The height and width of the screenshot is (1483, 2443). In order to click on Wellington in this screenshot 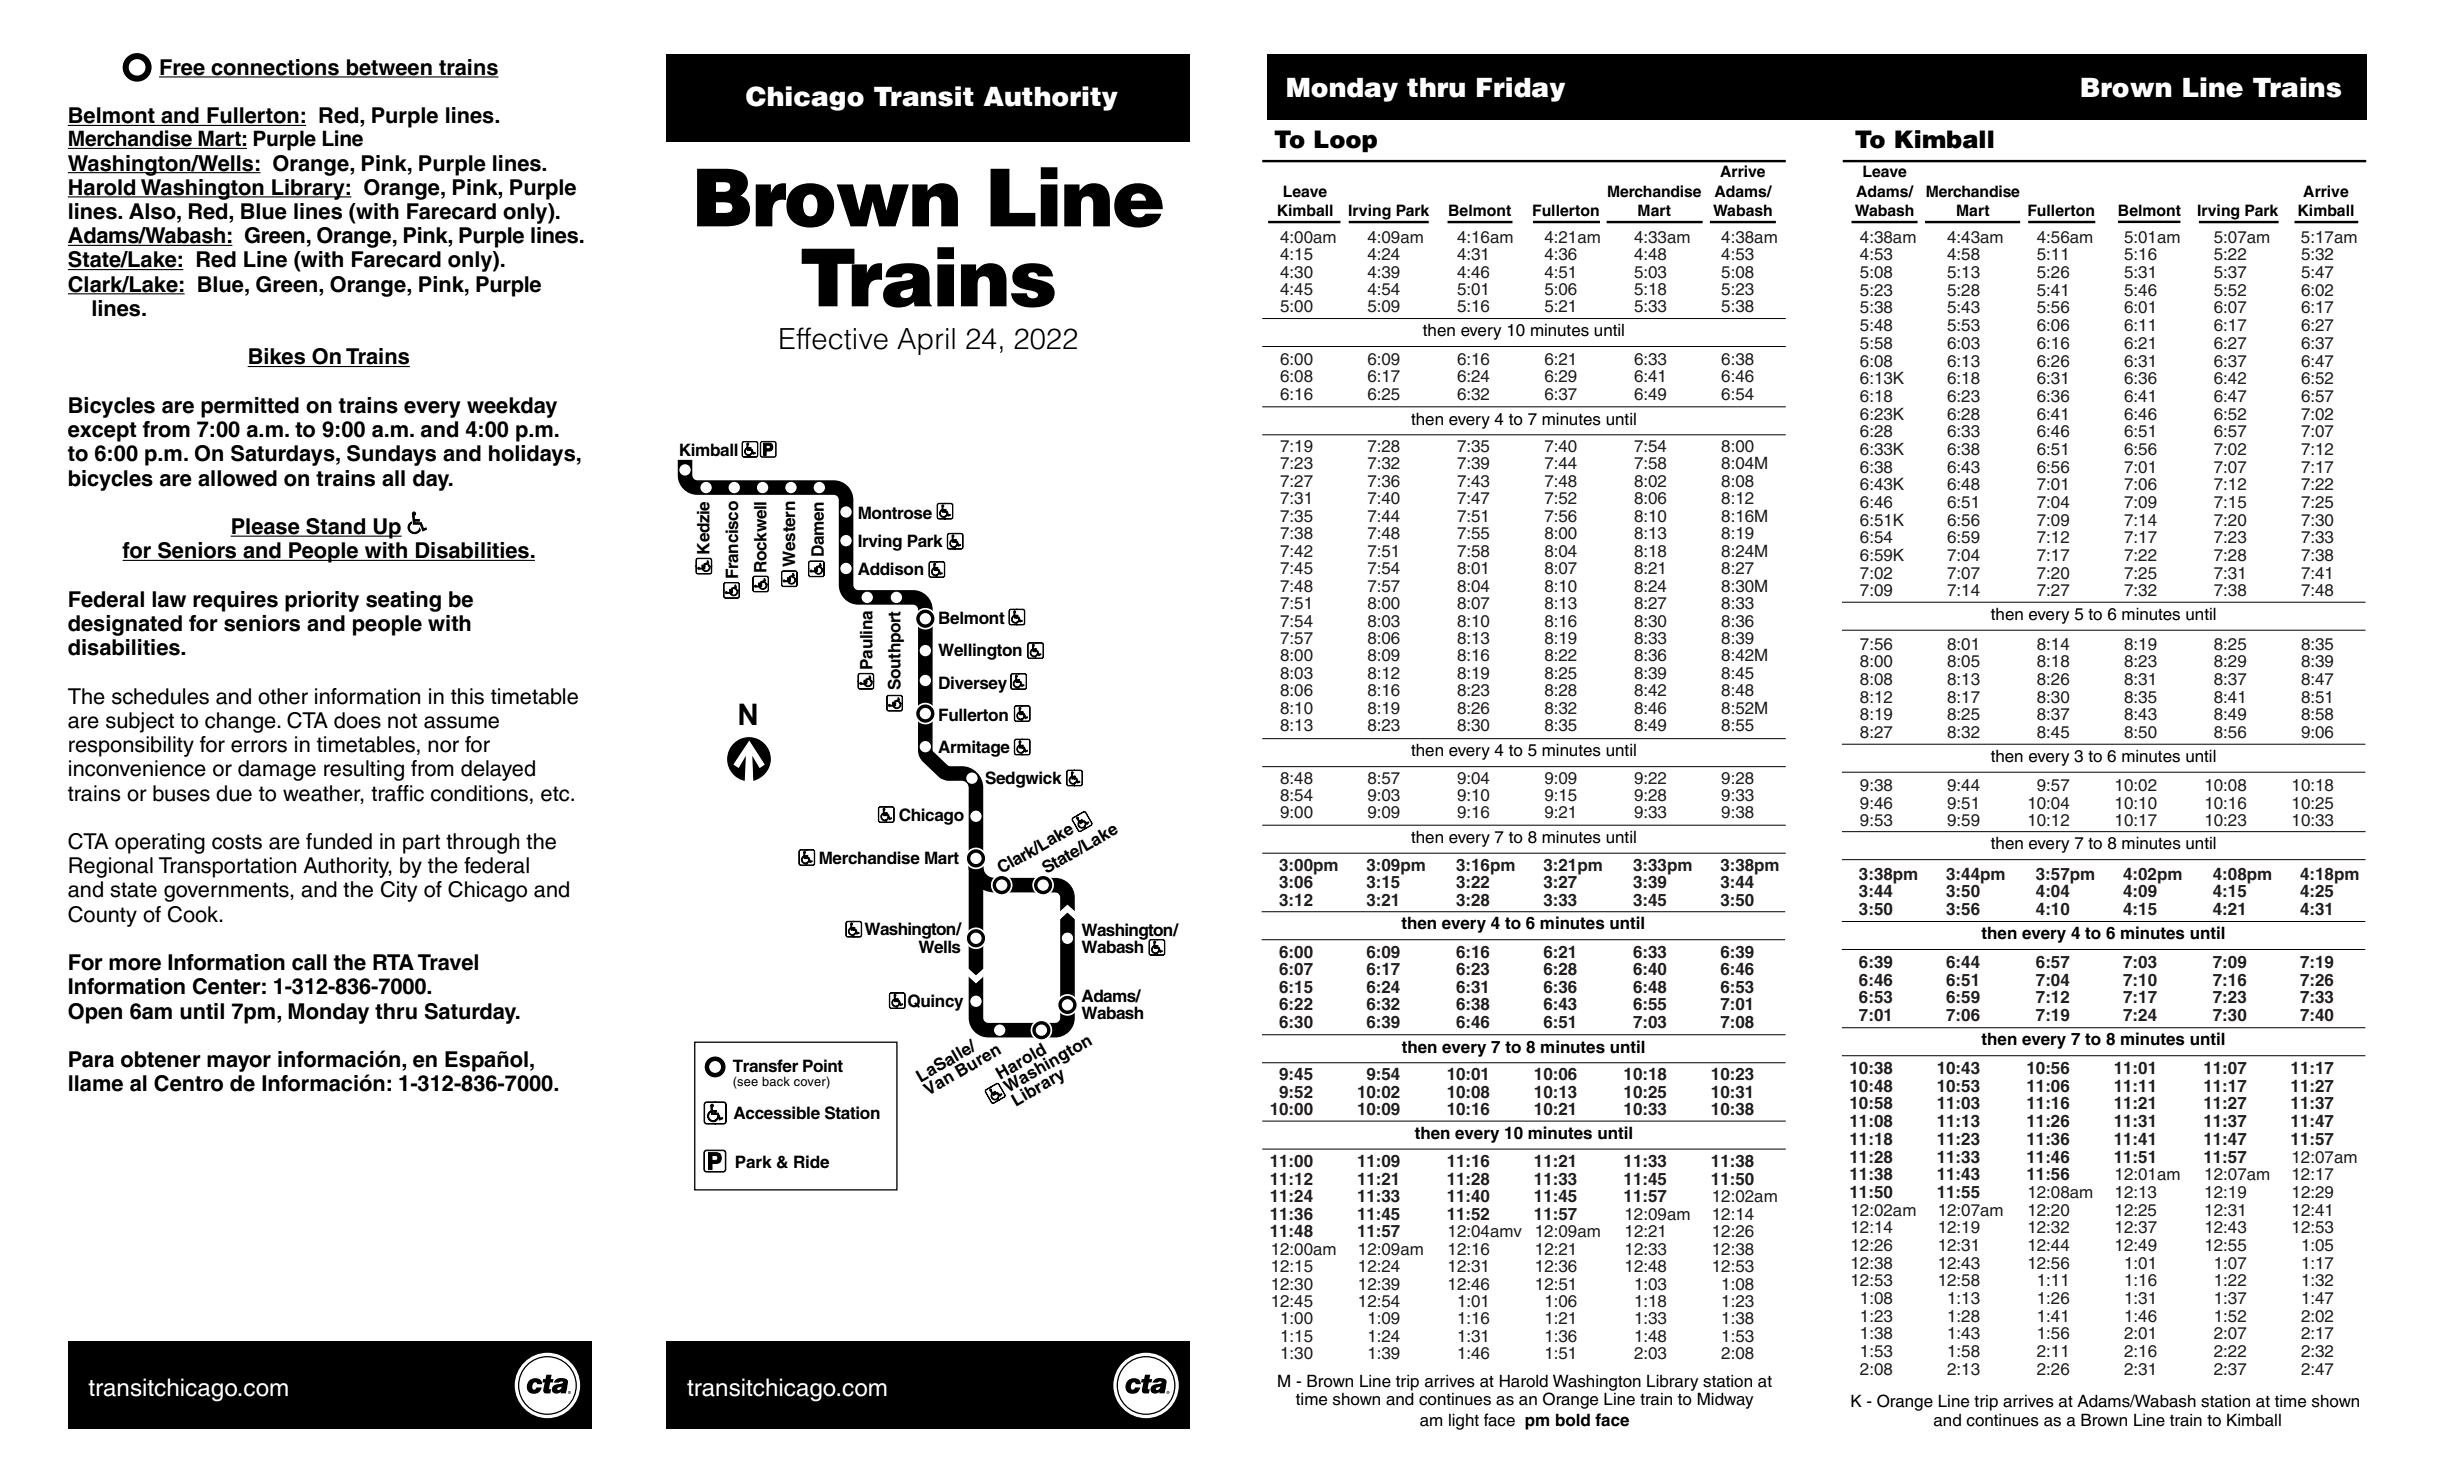, I will do `click(980, 651)`.
